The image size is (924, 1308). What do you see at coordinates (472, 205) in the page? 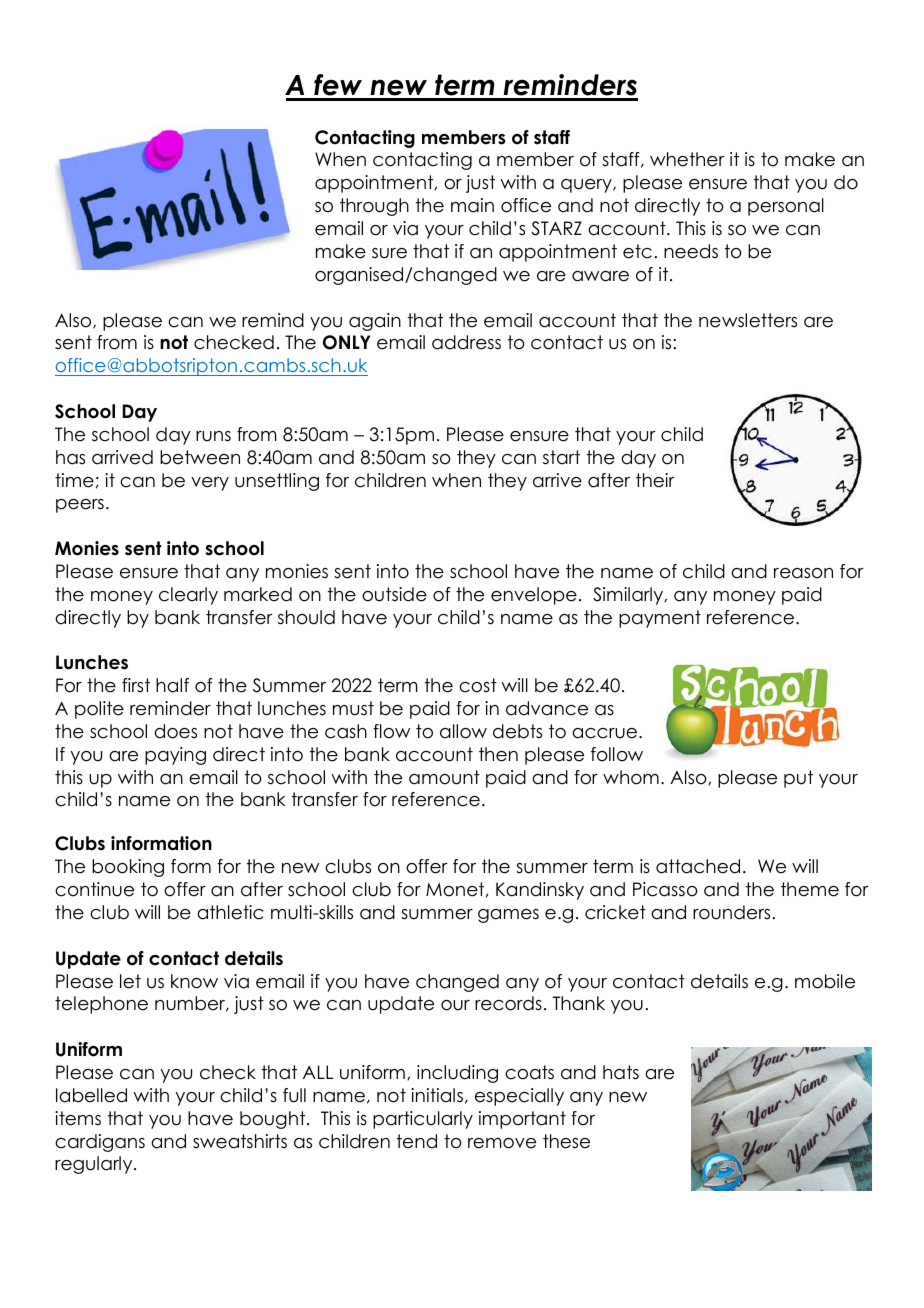
I see `main` at bounding box center [472, 205].
